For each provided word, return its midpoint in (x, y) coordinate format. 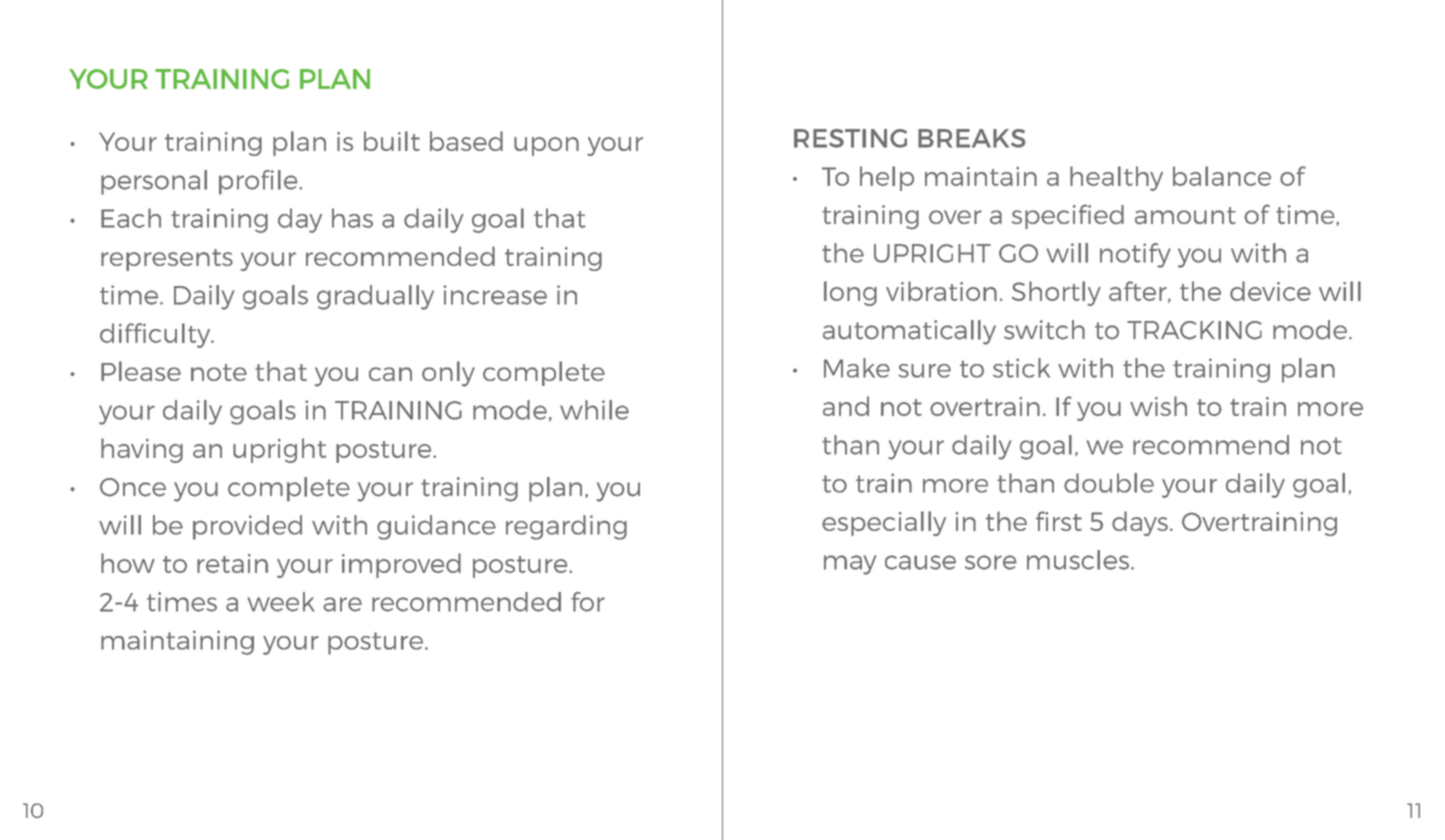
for (588, 602)
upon (546, 146)
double (1109, 483)
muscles (1078, 560)
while (594, 410)
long (850, 293)
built (392, 141)
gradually (375, 297)
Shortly (1056, 293)
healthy (1116, 178)
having (142, 450)
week (281, 602)
